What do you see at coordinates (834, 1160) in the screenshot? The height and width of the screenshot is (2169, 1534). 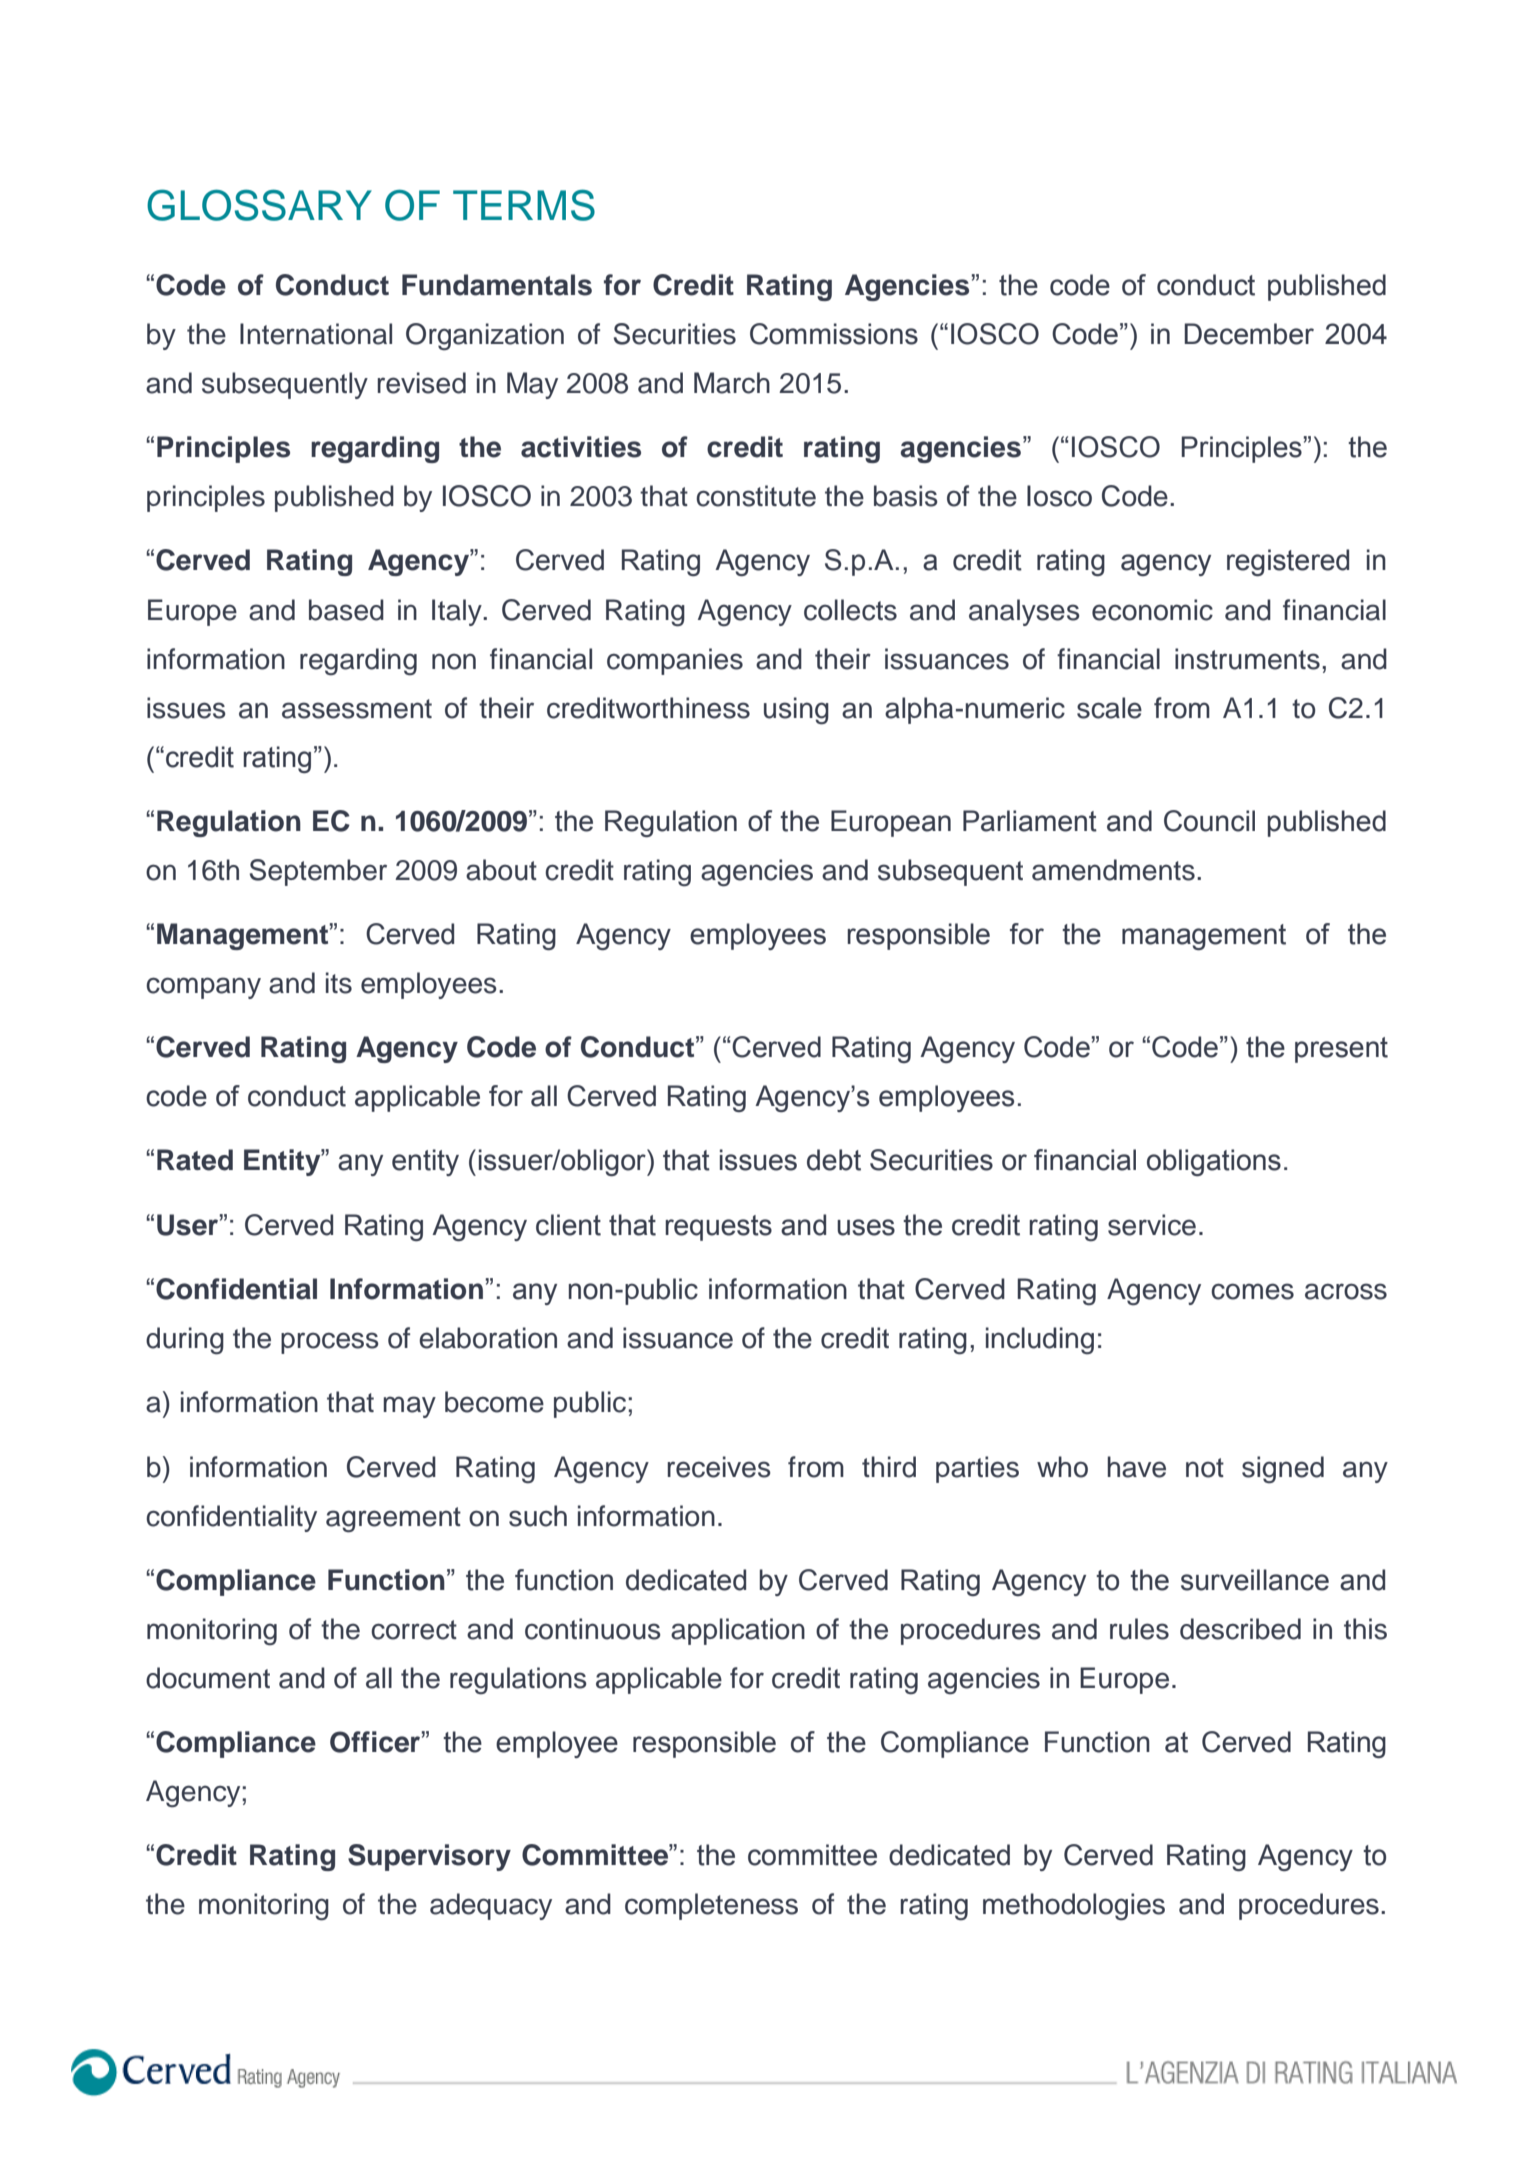 I see `debt` at bounding box center [834, 1160].
